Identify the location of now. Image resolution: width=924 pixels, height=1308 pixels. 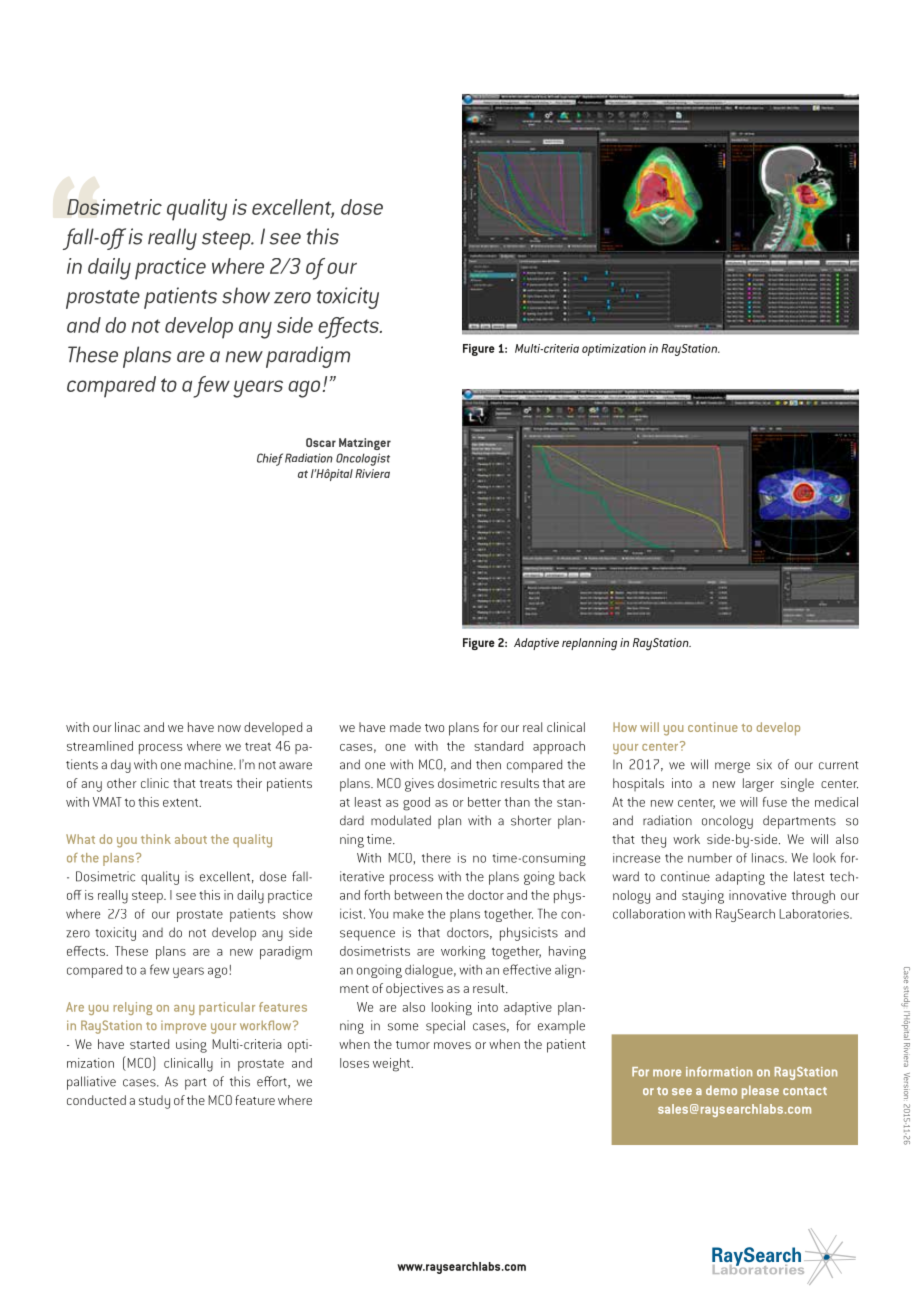
(229, 728).
